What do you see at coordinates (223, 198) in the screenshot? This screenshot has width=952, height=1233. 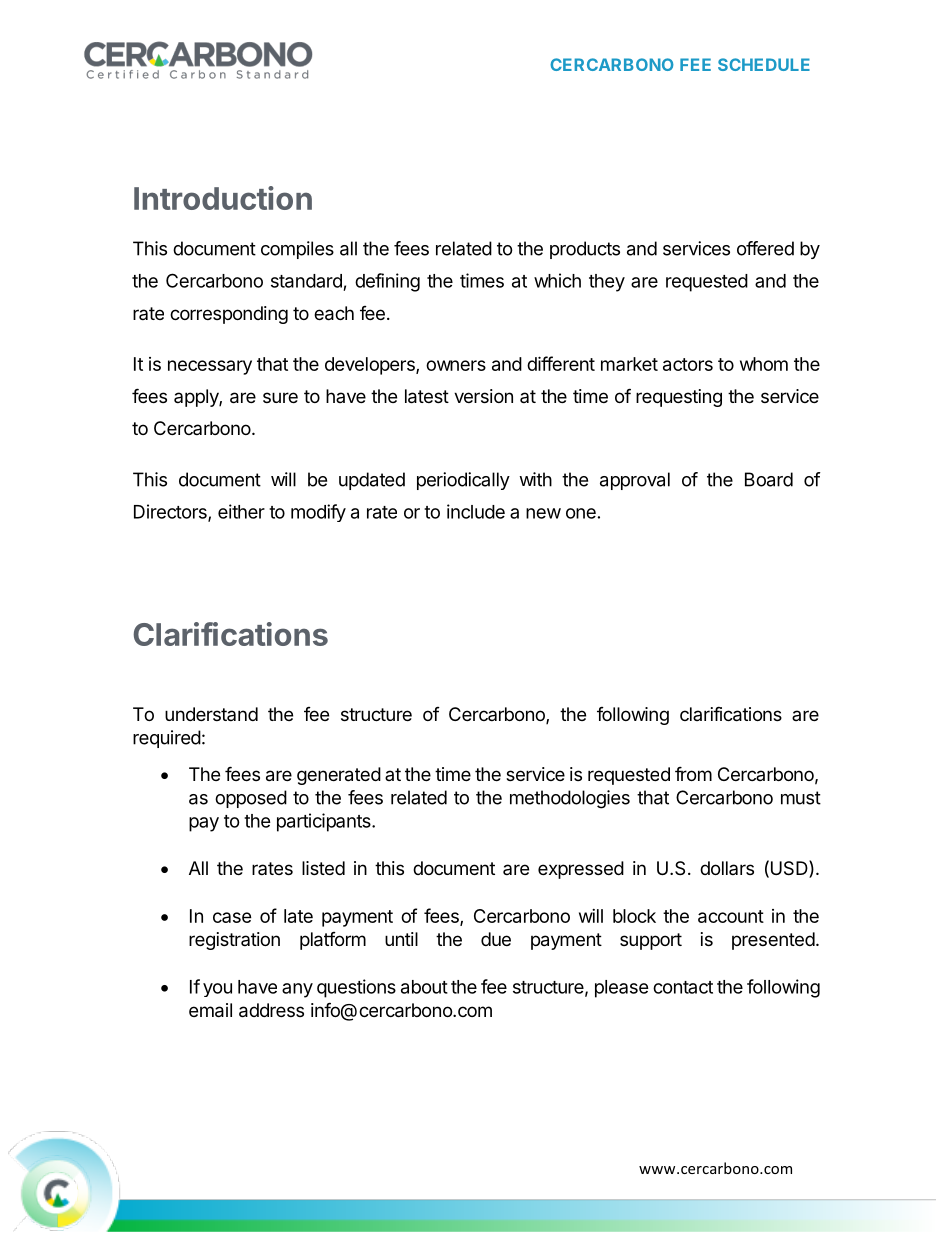 I see `Introduction` at bounding box center [223, 198].
